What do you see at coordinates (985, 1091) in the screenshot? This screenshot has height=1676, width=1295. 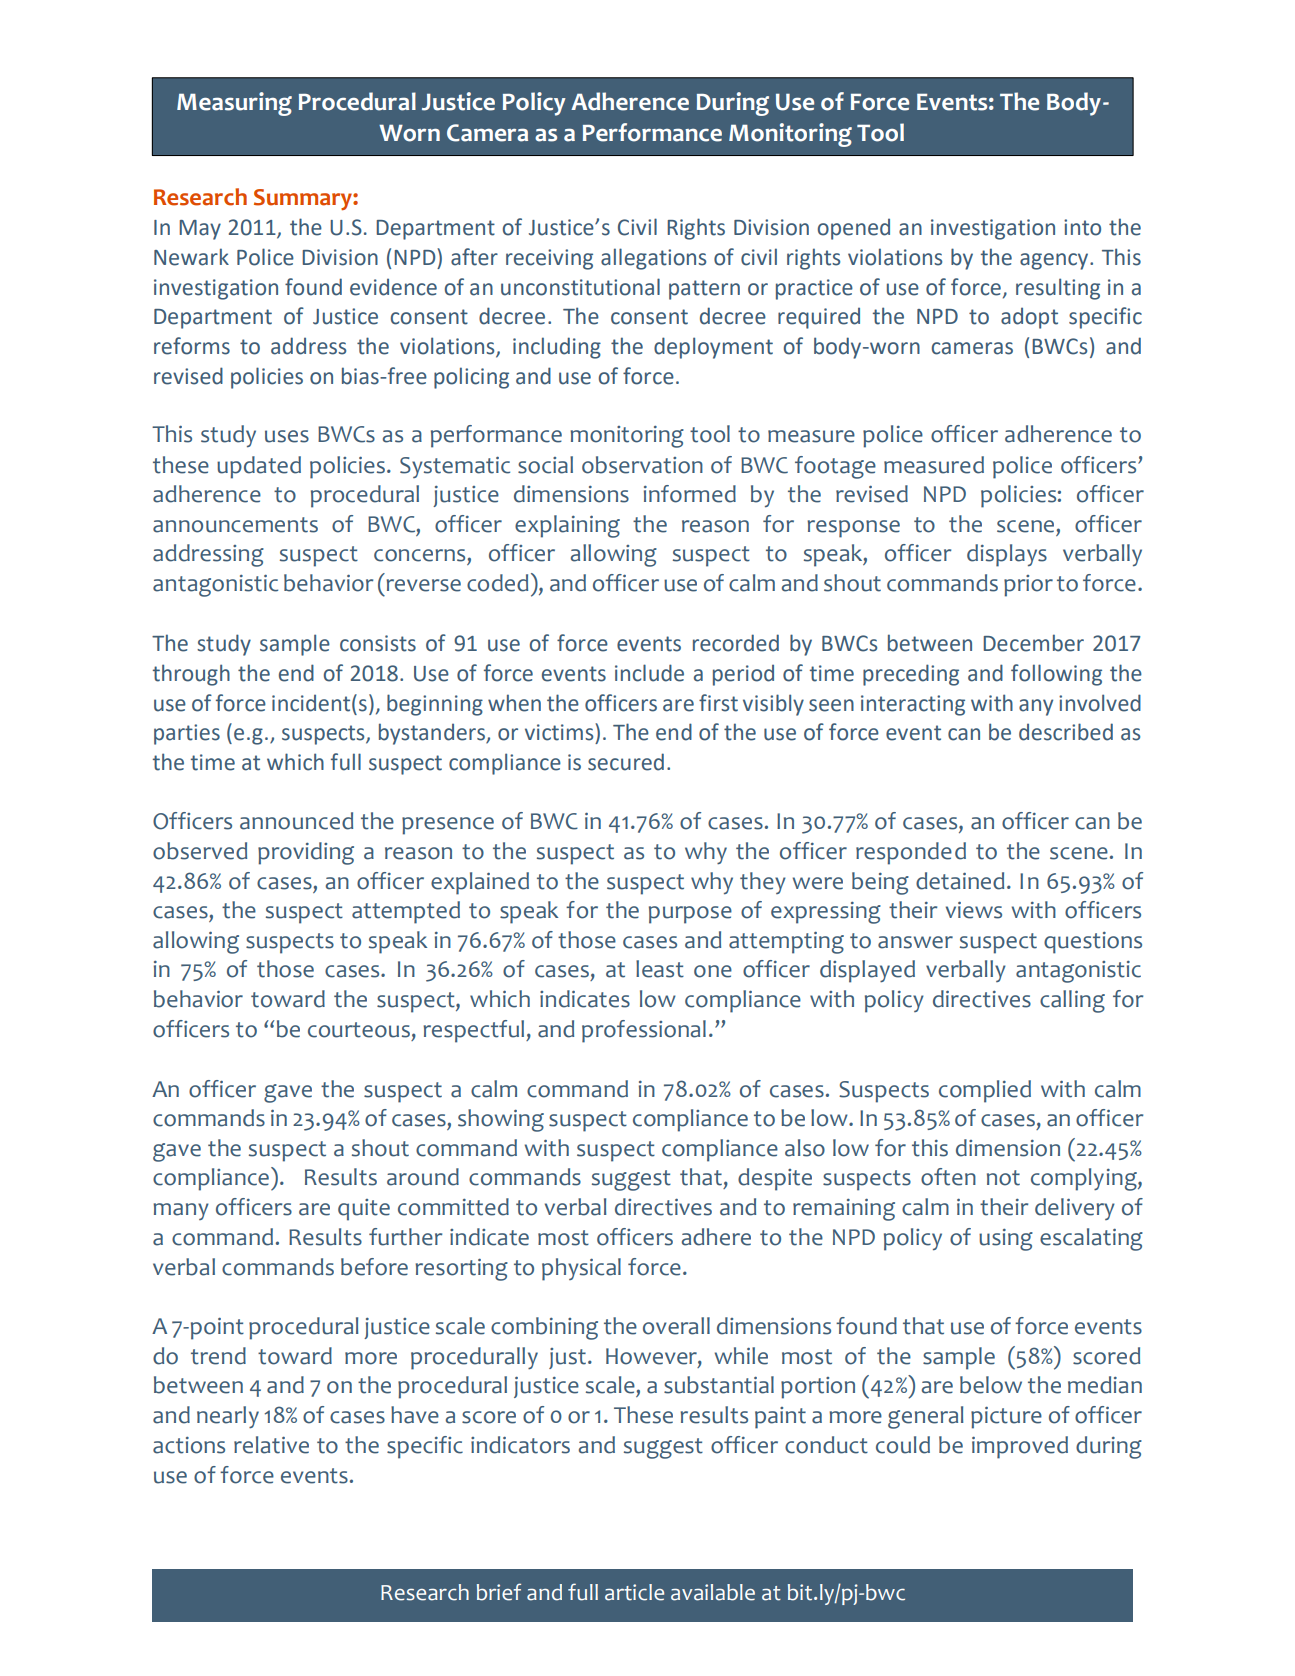 I see `complied` at bounding box center [985, 1091].
